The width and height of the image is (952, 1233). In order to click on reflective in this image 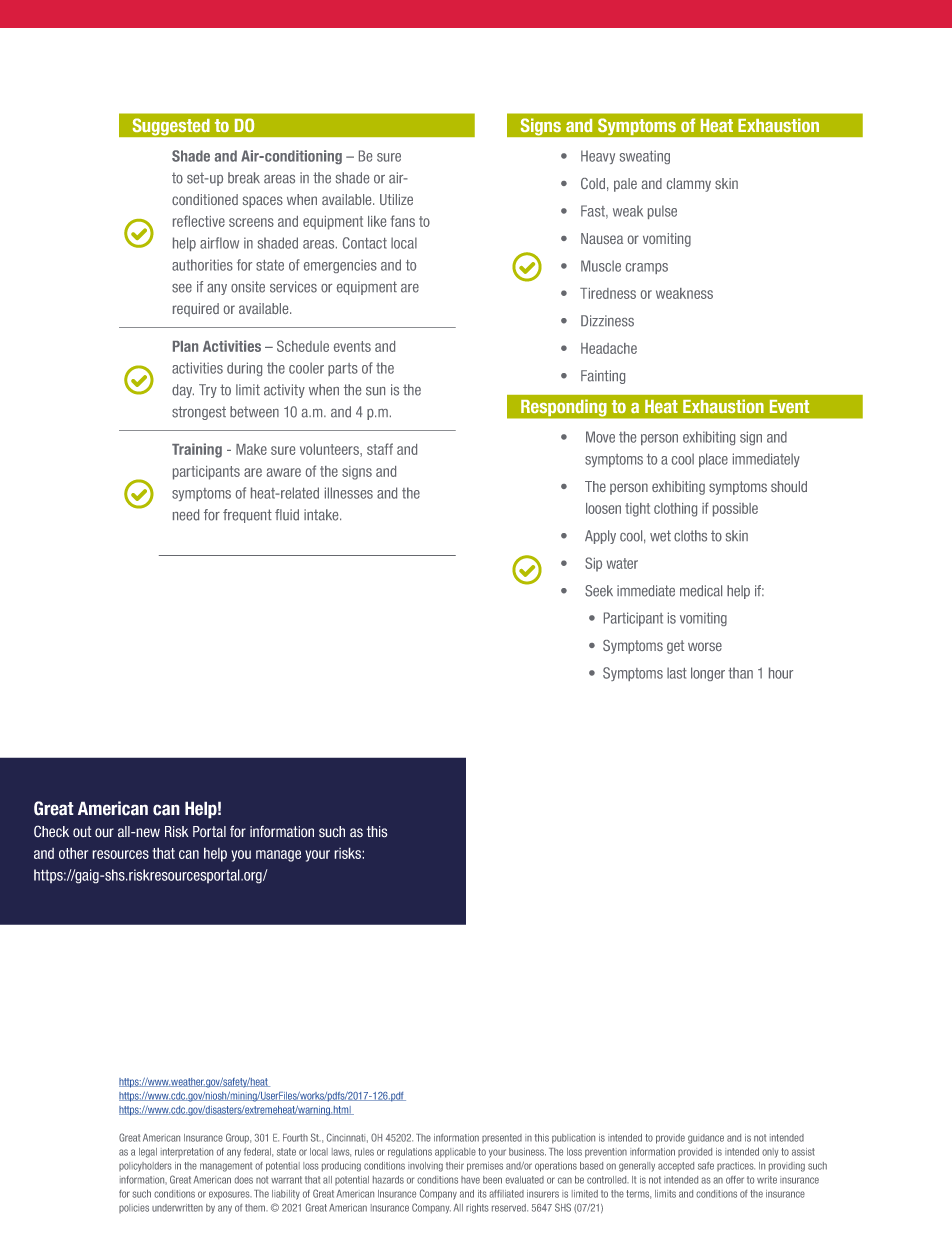, I will do `click(199, 221)`.
